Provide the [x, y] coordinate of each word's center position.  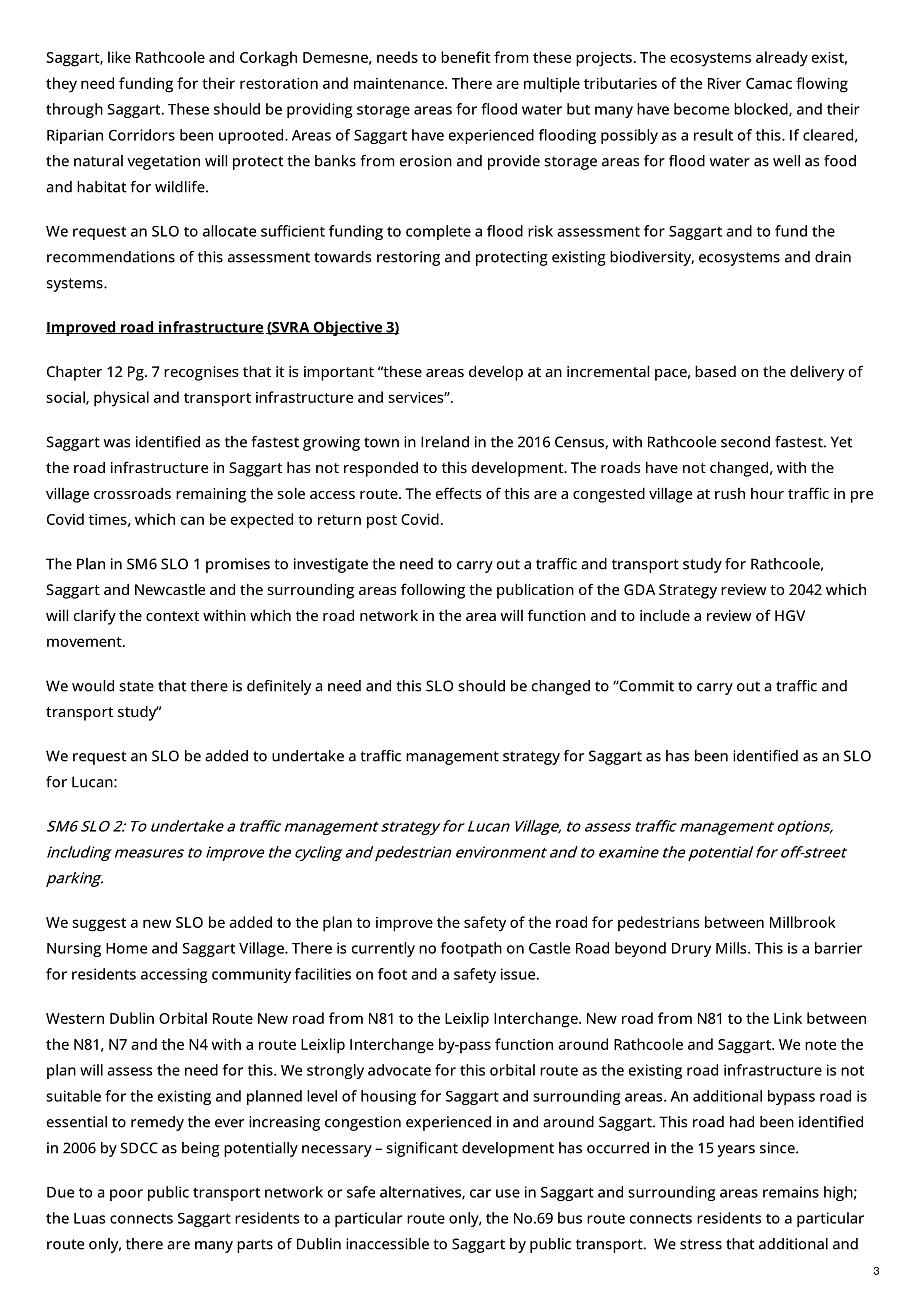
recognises [201, 373]
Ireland [445, 442]
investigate [331, 565]
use [508, 1193]
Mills [732, 948]
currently [383, 949]
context [172, 616]
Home [126, 948]
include [665, 615]
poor [126, 1195]
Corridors [142, 135]
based [715, 371]
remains [791, 1192]
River [724, 83]
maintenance [400, 83]
